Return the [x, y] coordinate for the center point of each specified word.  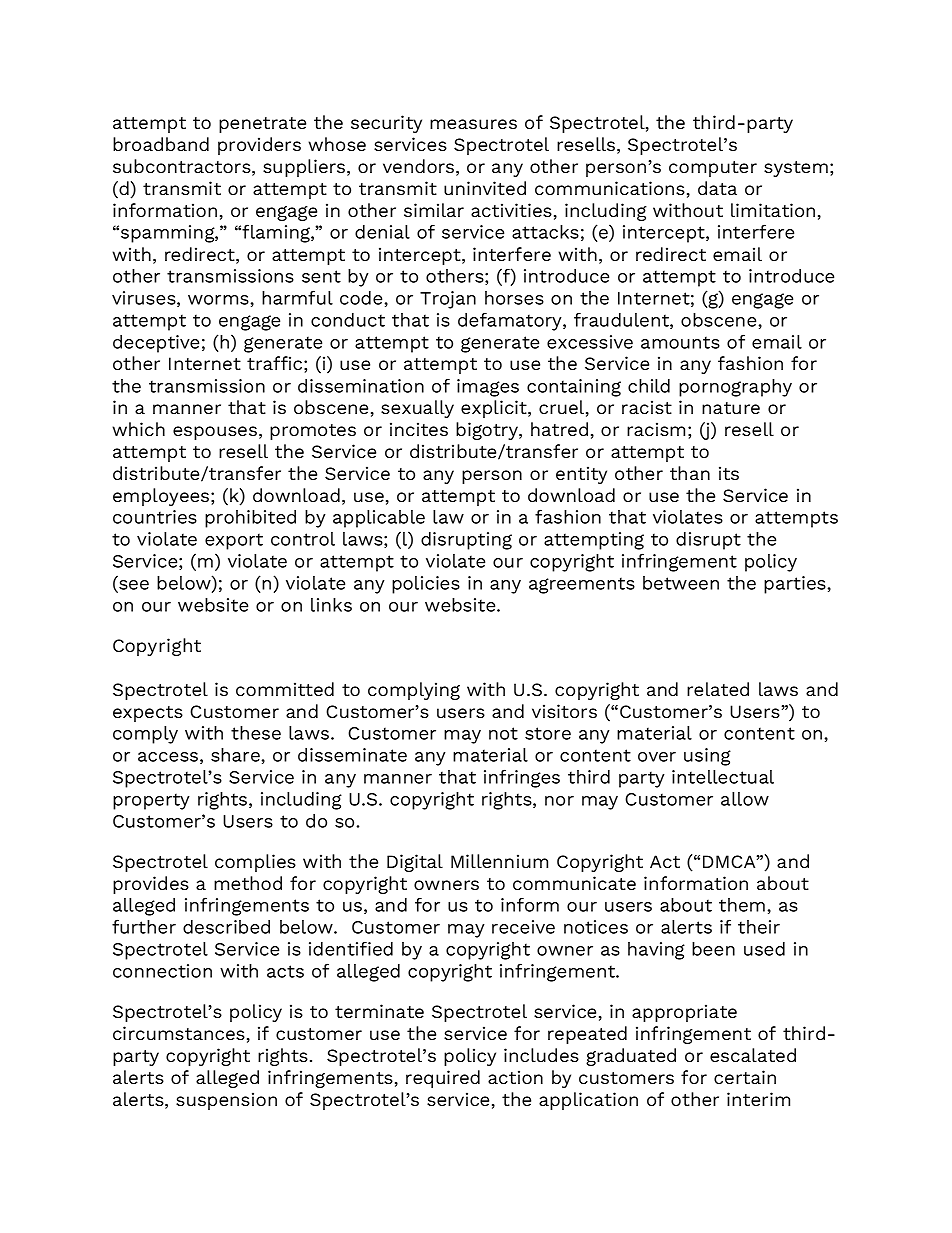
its [729, 473]
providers [259, 146]
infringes [522, 778]
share [236, 755]
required [443, 1079]
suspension [226, 1101]
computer [713, 169]
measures [473, 124]
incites [419, 429]
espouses [215, 433]
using [707, 757]
